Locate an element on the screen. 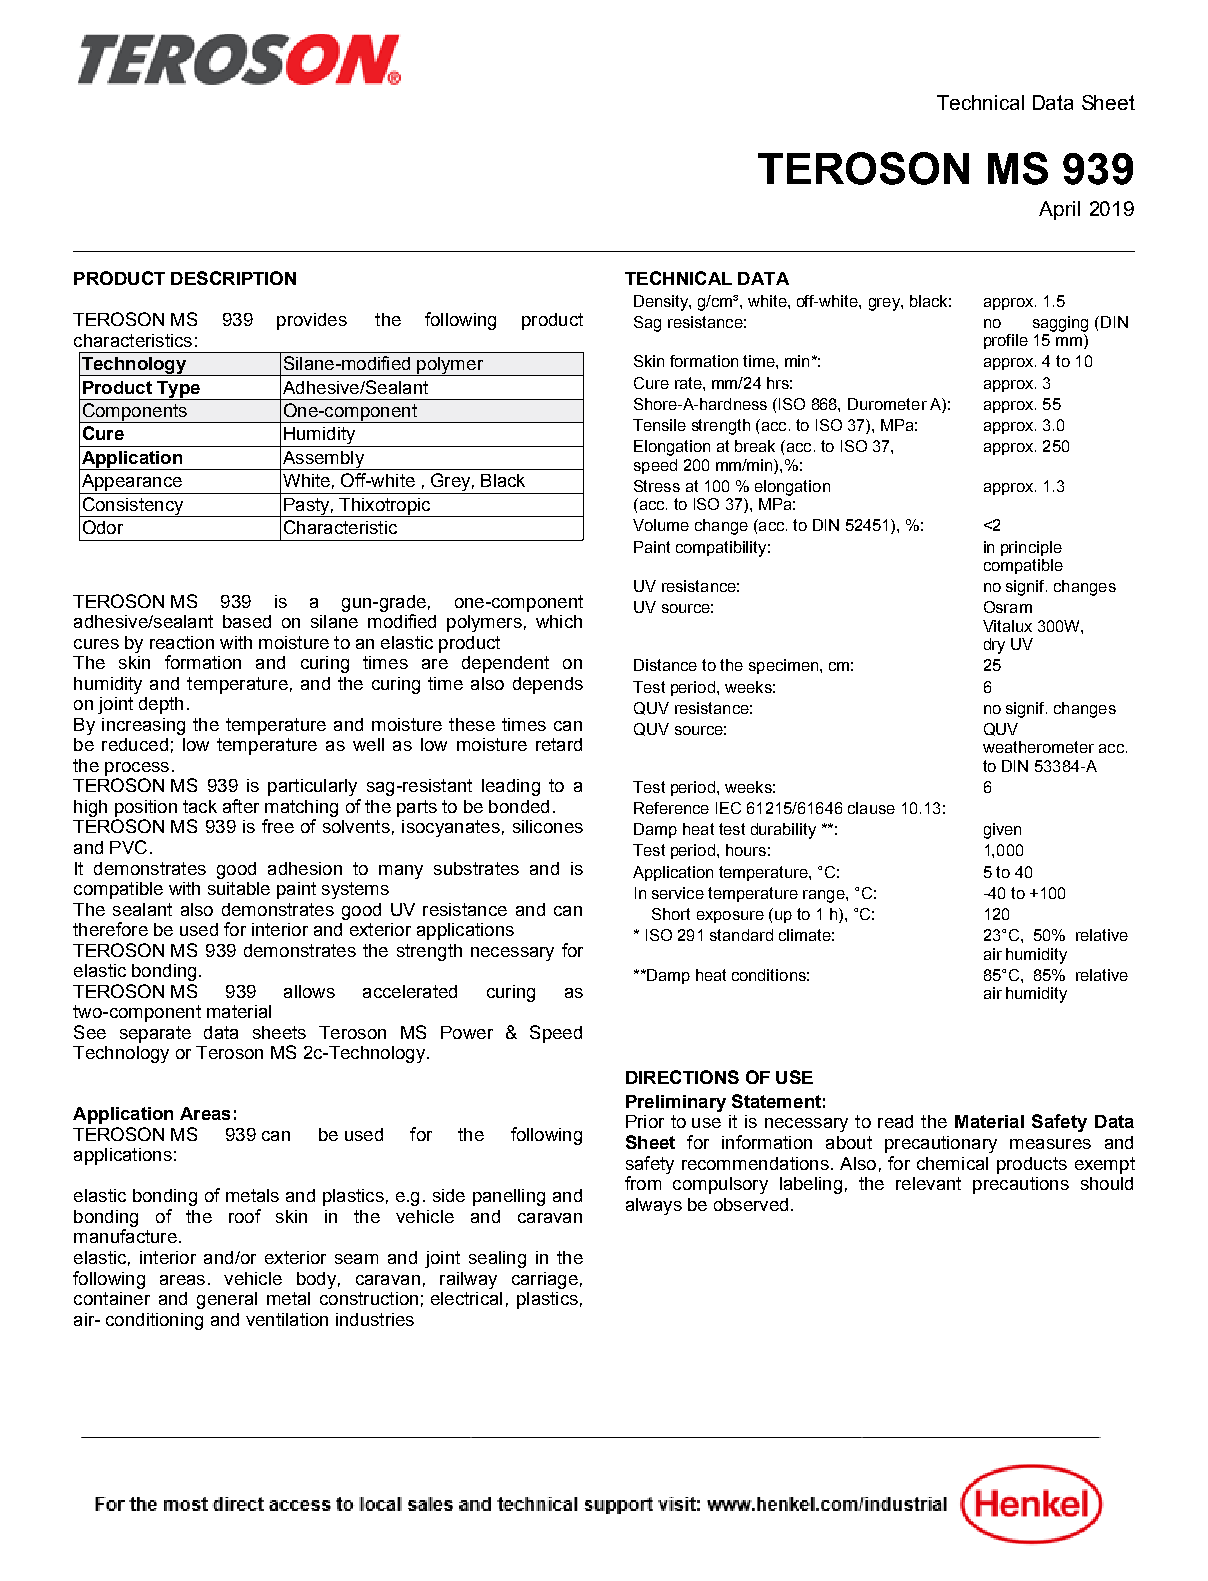 This screenshot has height=1581, width=1208. DESCRIPTION is located at coordinates (233, 278).
